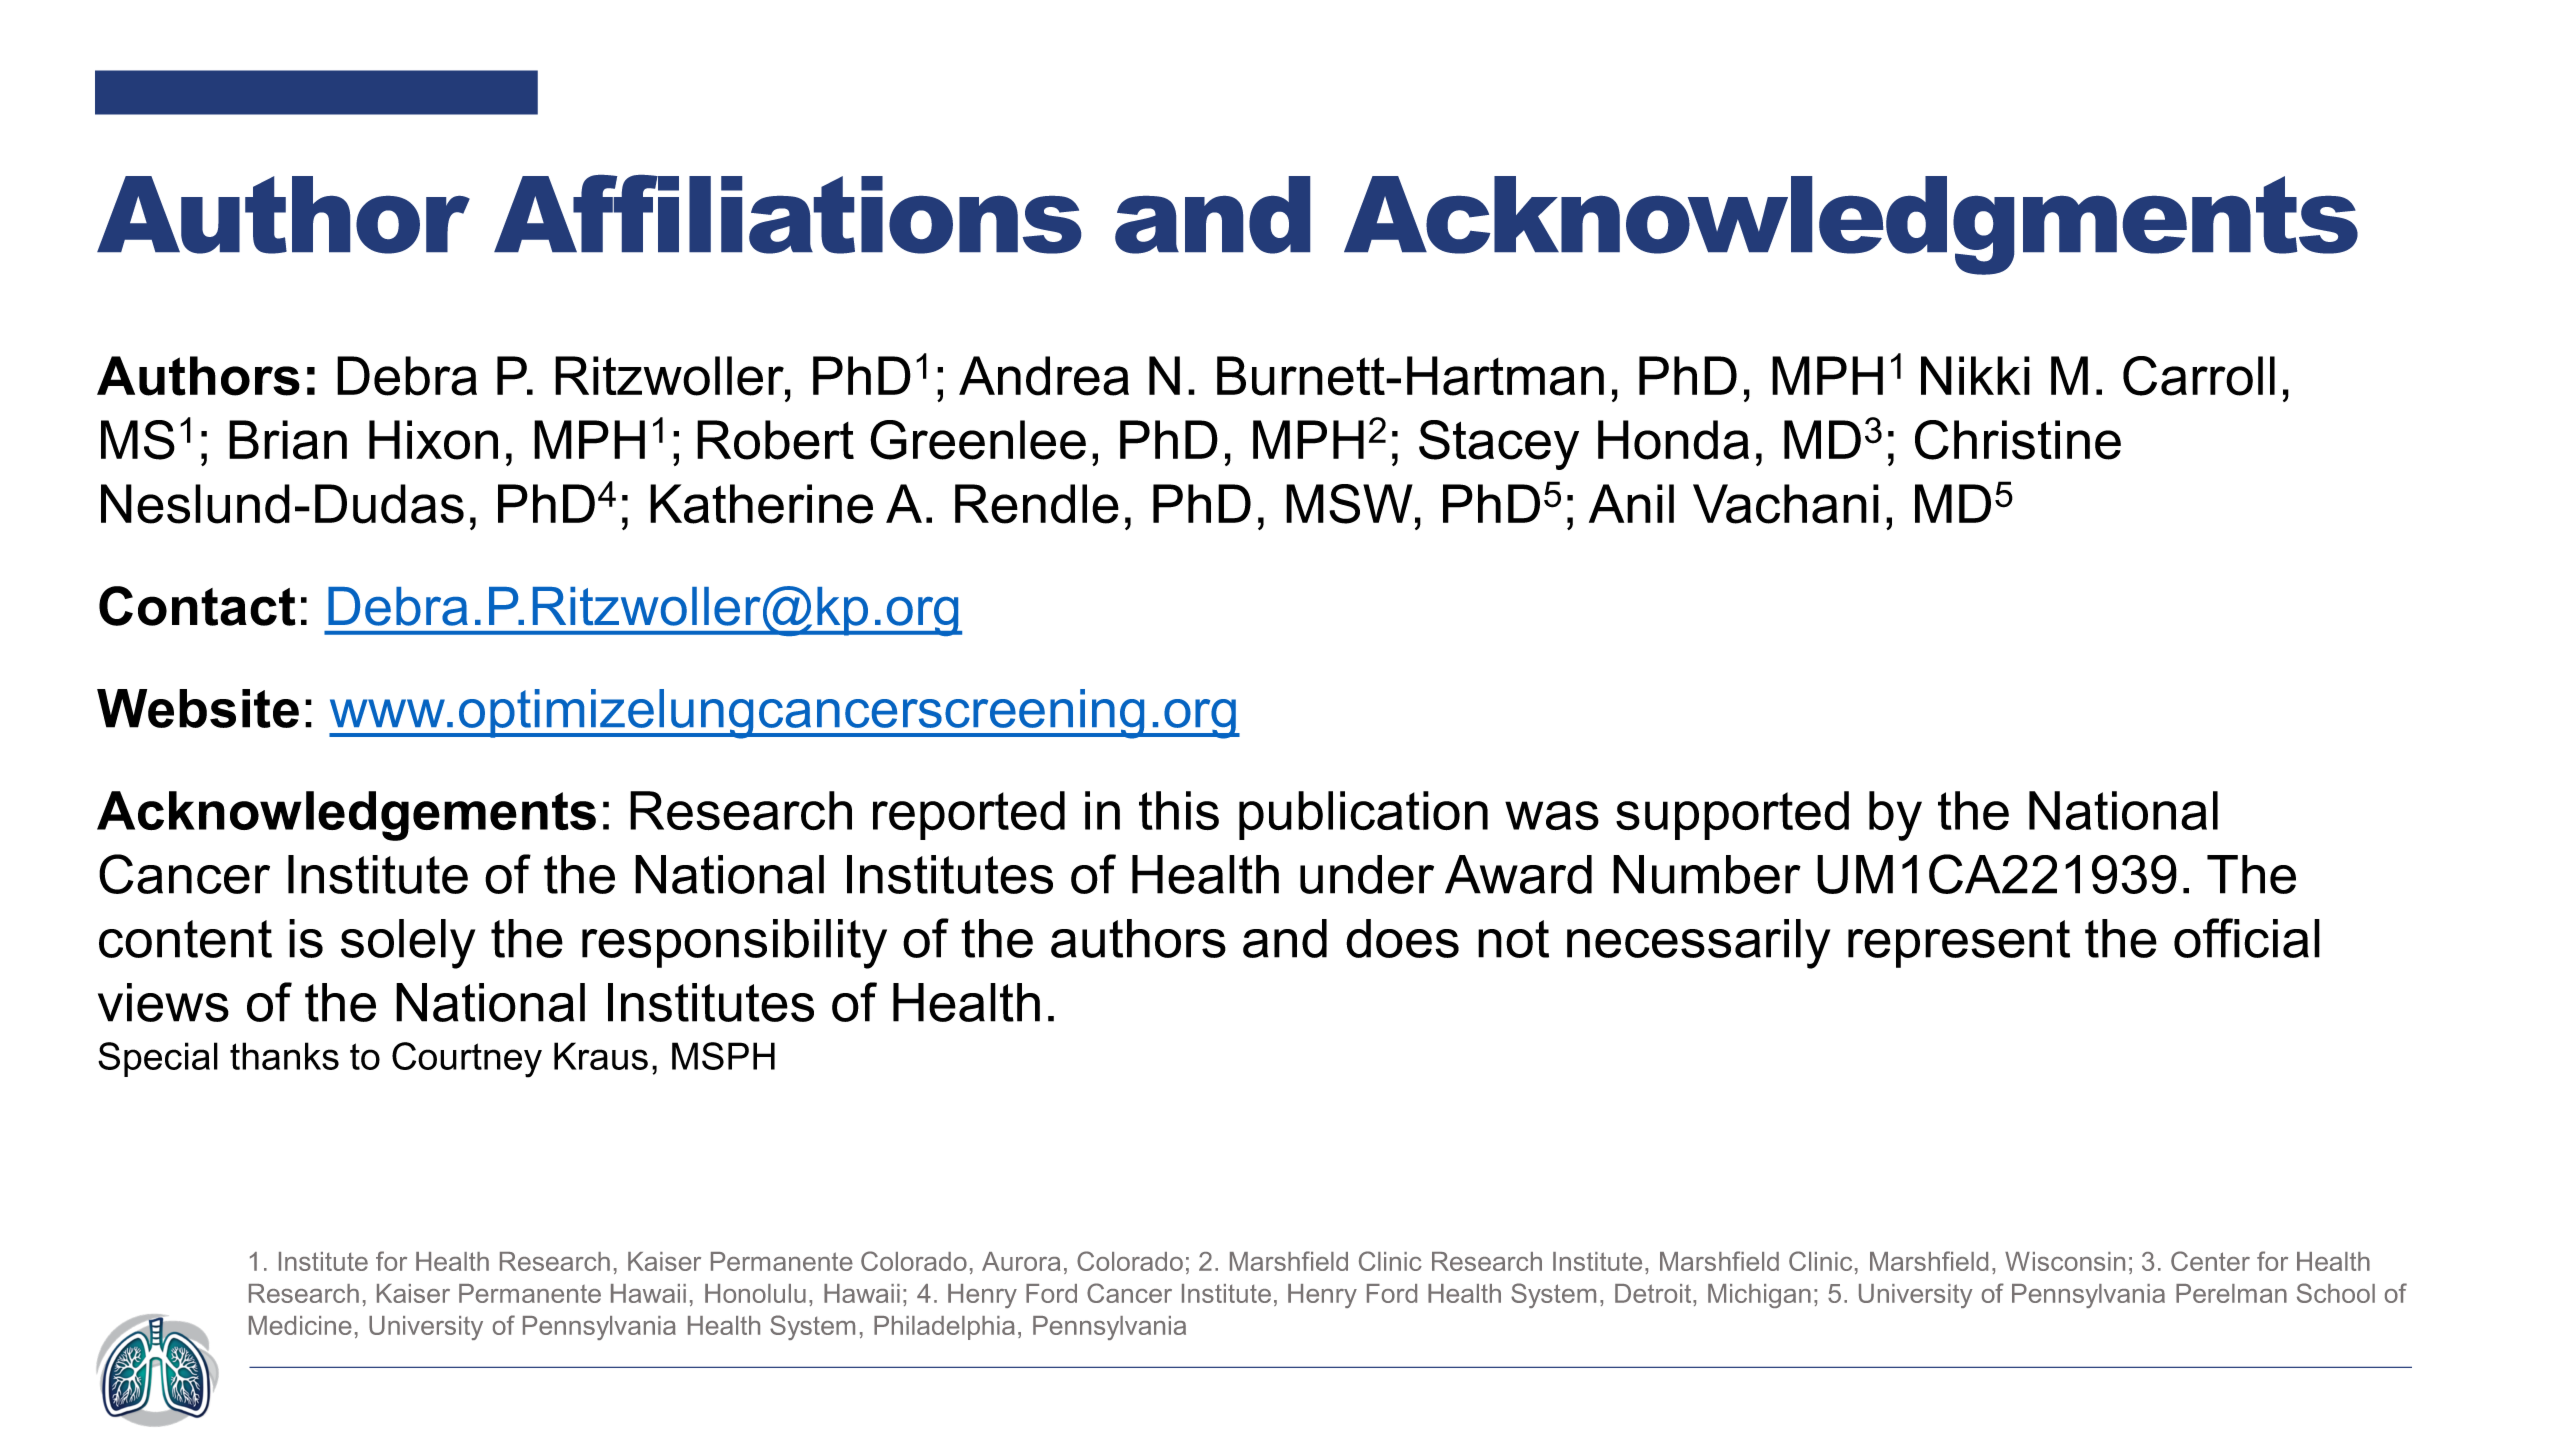 Image resolution: width=2556 pixels, height=1438 pixels. Describe the element at coordinates (1044, 376) in the screenshot. I see `Andrea` at that location.
